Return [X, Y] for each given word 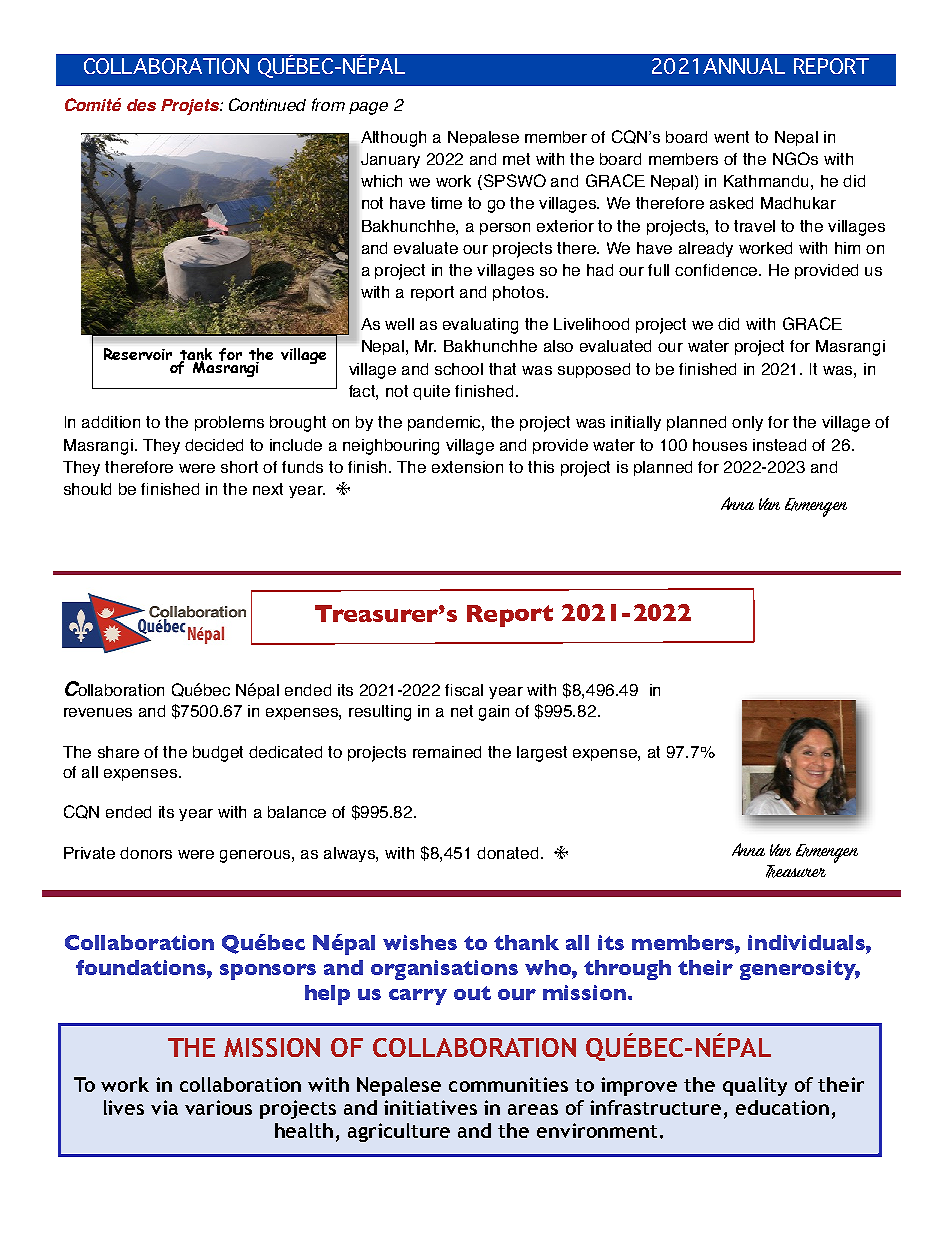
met [516, 159]
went [731, 137]
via [164, 1107]
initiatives [430, 1107]
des [141, 105]
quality [755, 1086]
